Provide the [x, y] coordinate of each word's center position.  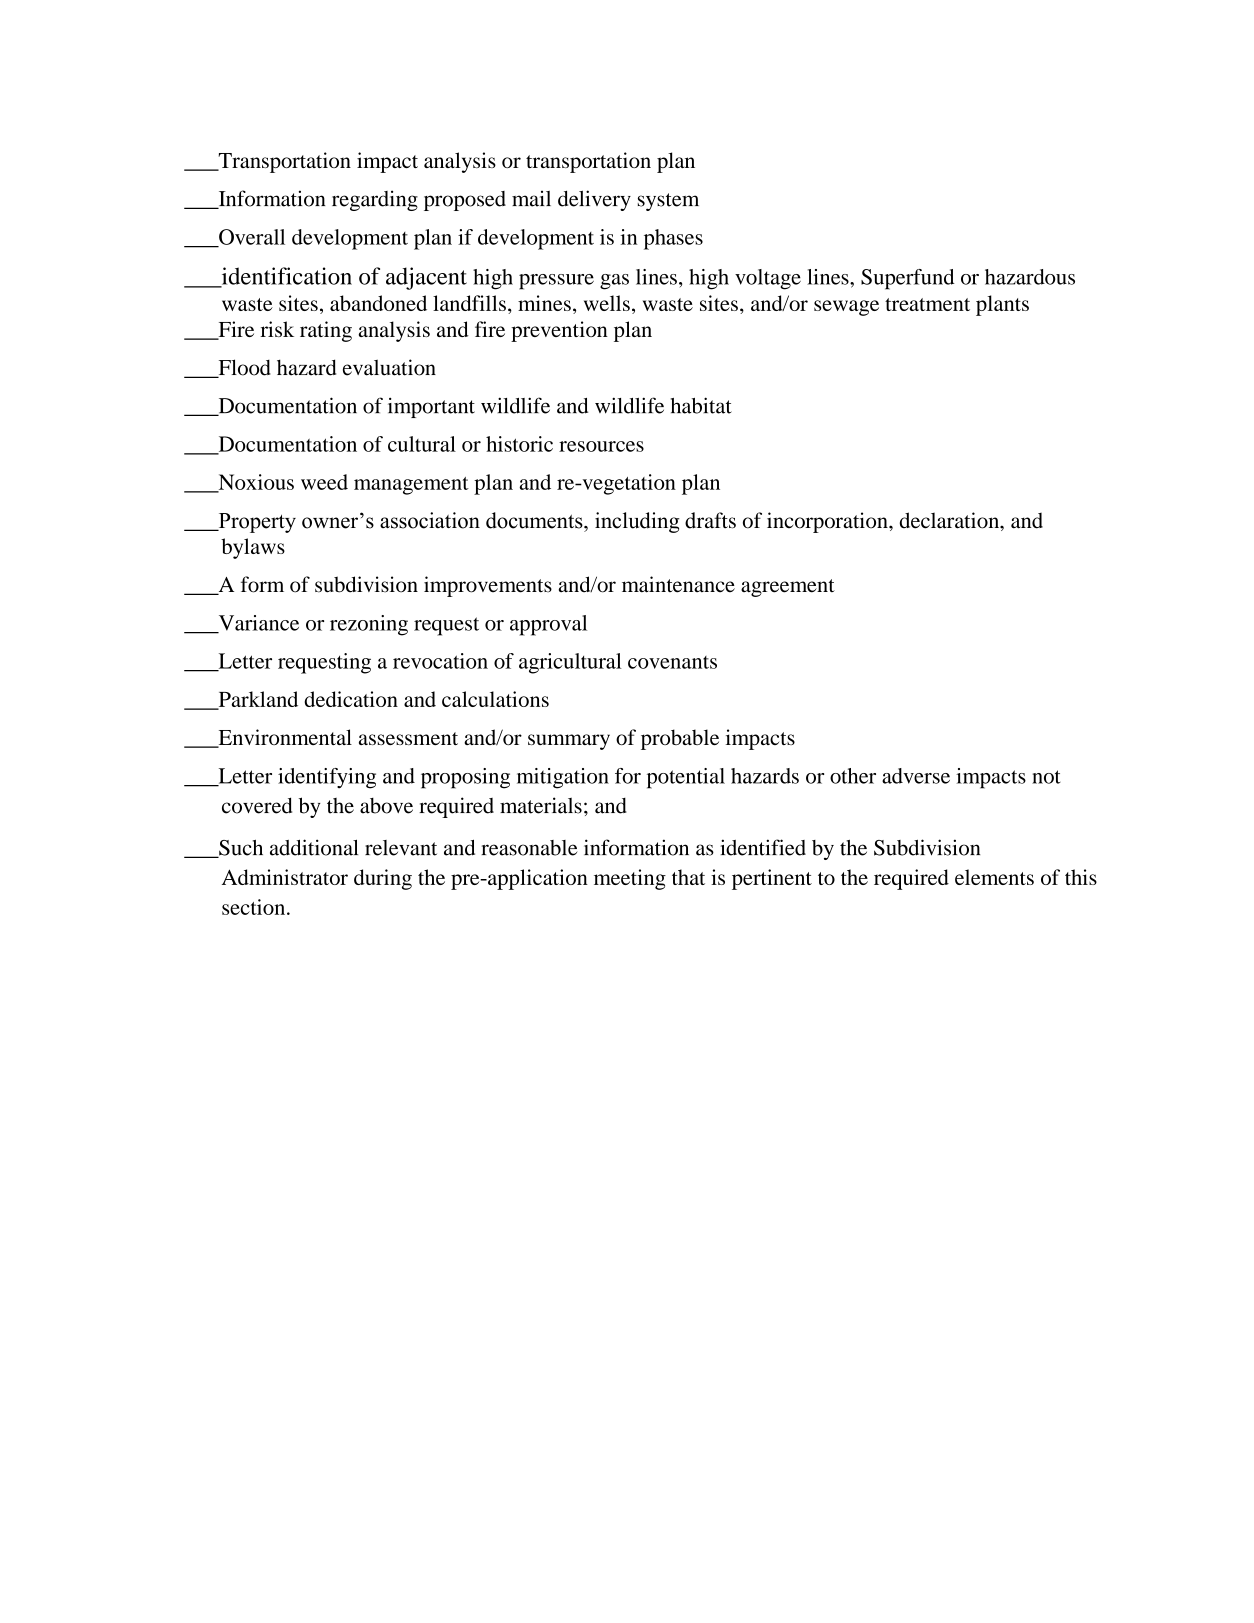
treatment [927, 304]
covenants [672, 662]
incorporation [828, 522]
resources [601, 446]
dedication [351, 699]
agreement [788, 588]
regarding [375, 200]
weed [324, 482]
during [383, 879]
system [668, 202]
